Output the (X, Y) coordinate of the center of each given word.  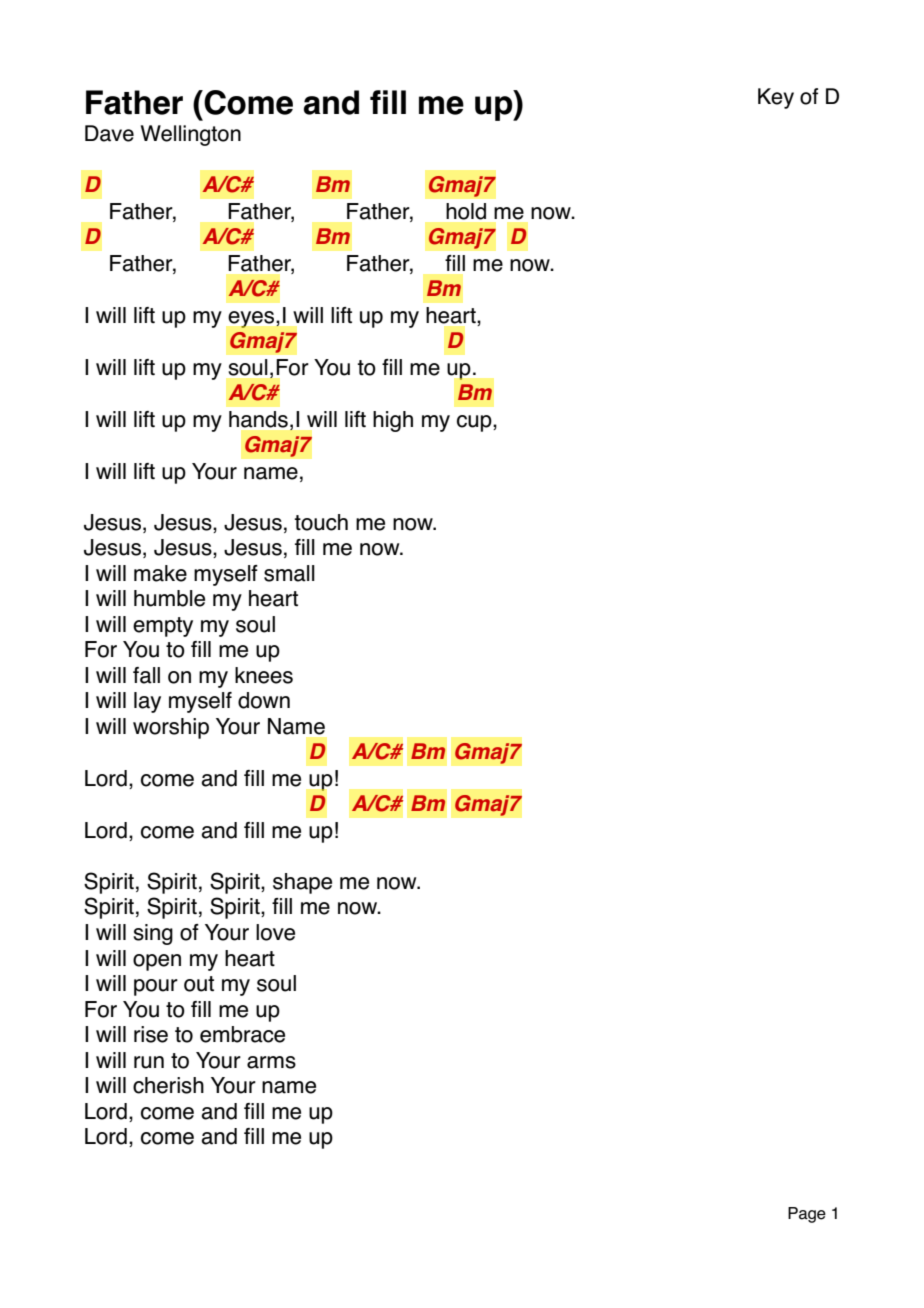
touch (321, 522)
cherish (168, 1085)
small (289, 573)
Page (807, 1215)
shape (302, 883)
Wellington (191, 135)
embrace (242, 1034)
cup (475, 423)
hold (466, 211)
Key (776, 98)
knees (264, 675)
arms (271, 1062)
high (393, 421)
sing (153, 934)
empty (163, 627)
